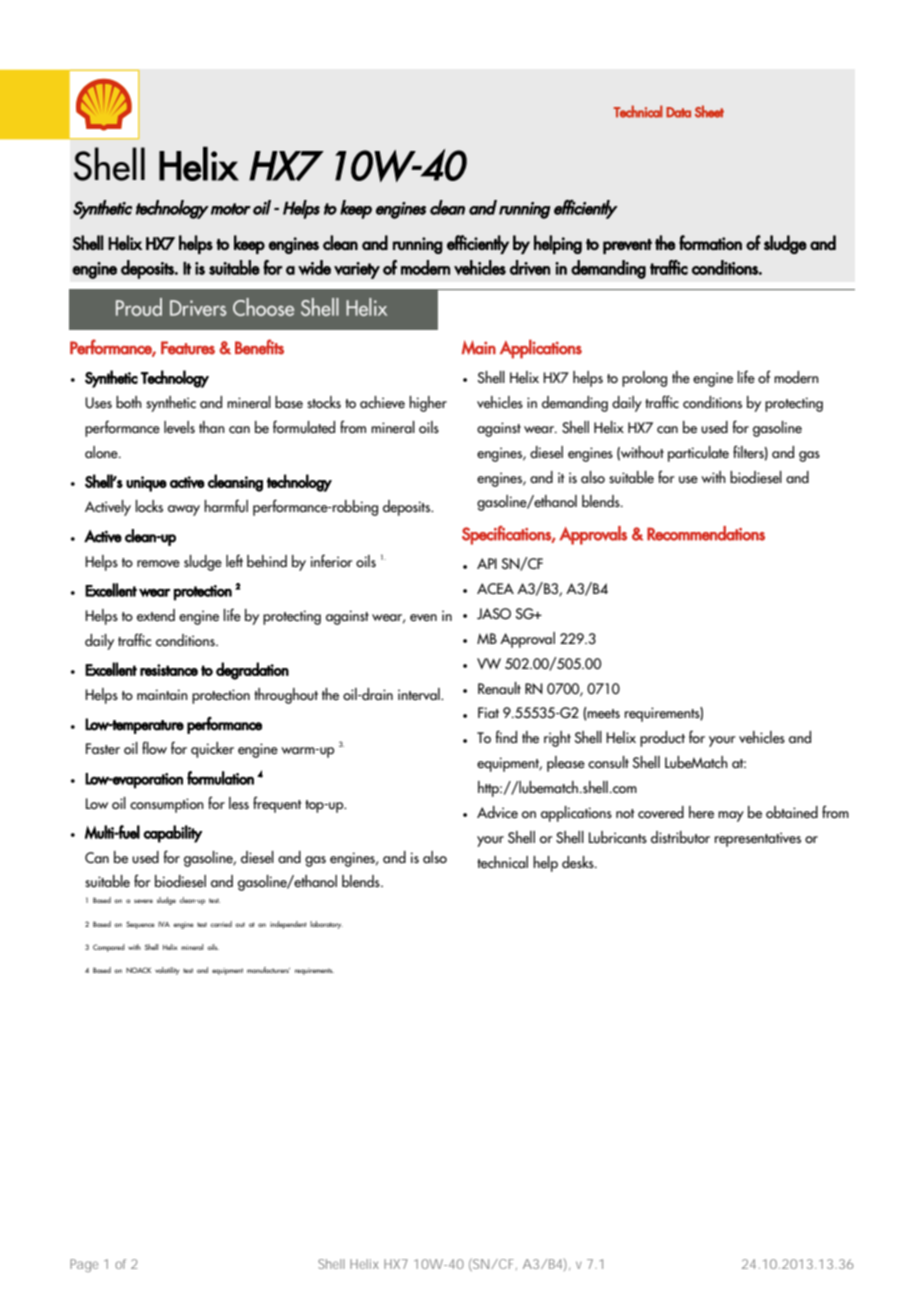 The image size is (924, 1308). What do you see at coordinates (662, 739) in the document?
I see `product` at bounding box center [662, 739].
